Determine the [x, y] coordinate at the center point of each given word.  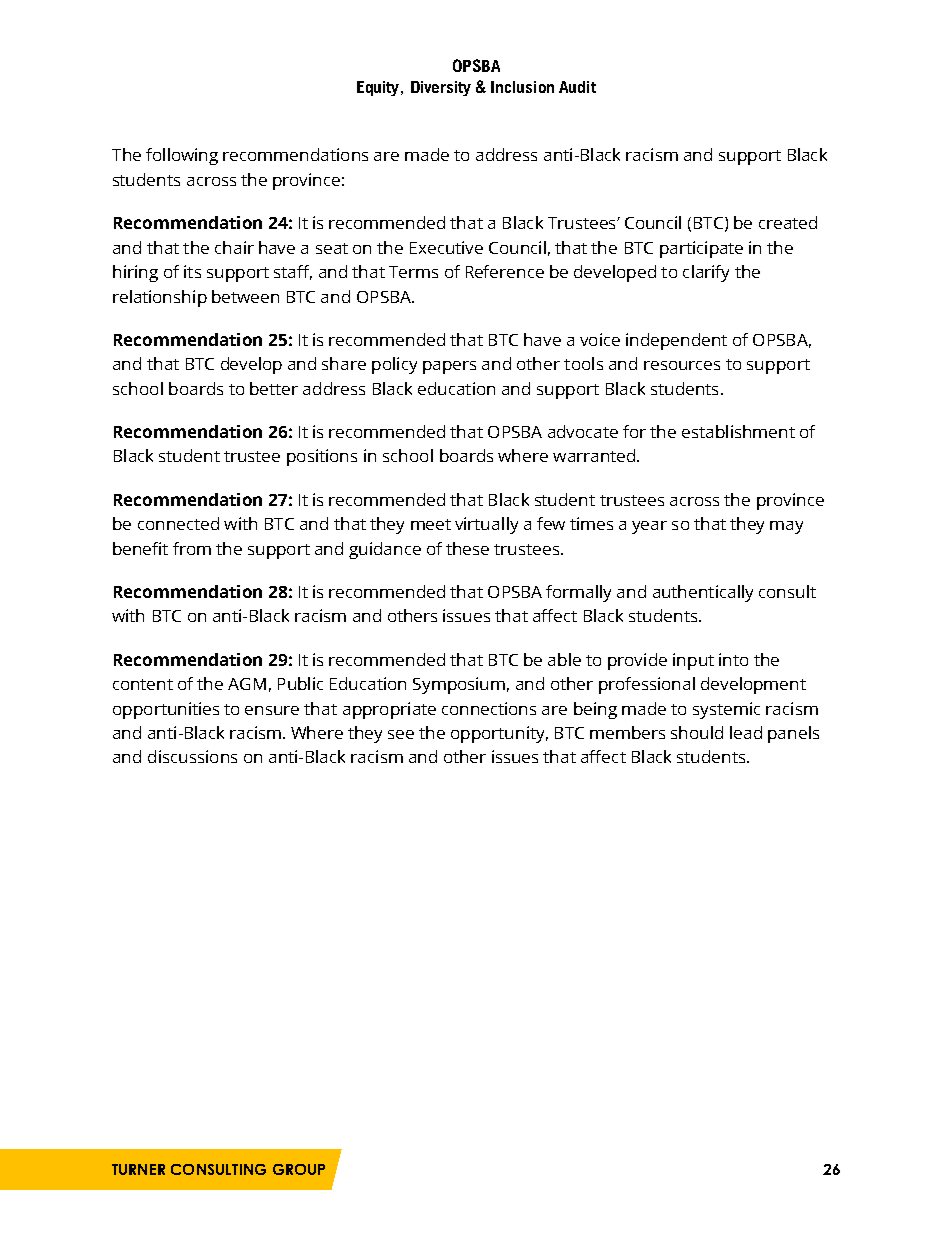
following [182, 156]
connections [489, 708]
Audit [577, 87]
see [401, 734]
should [697, 732]
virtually [486, 525]
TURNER [138, 1169]
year [649, 527]
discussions [192, 756]
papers [449, 367]
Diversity [441, 88]
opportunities [166, 710]
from [192, 548]
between [245, 296]
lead [746, 732]
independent [676, 341]
